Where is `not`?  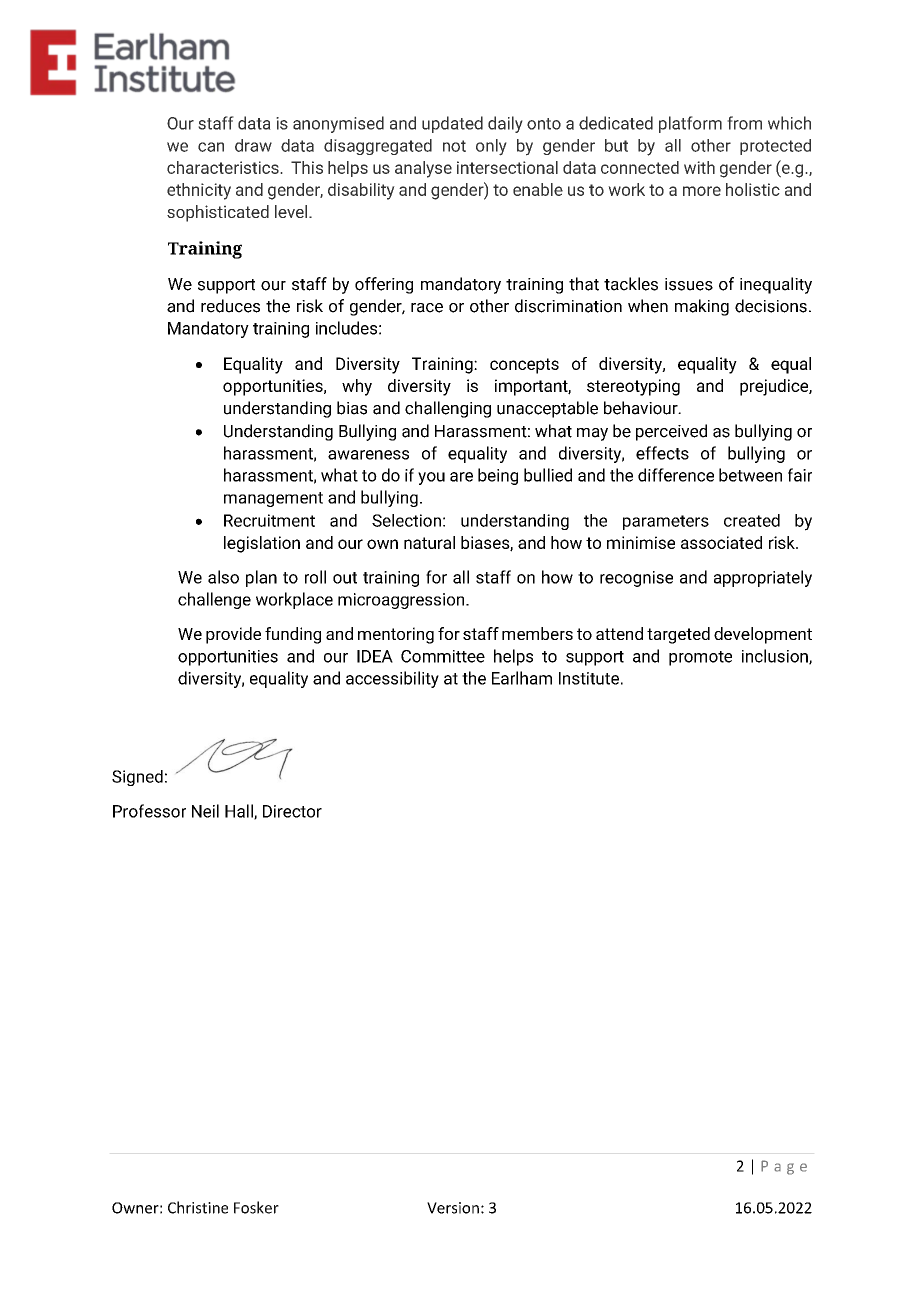 not is located at coordinates (454, 146).
